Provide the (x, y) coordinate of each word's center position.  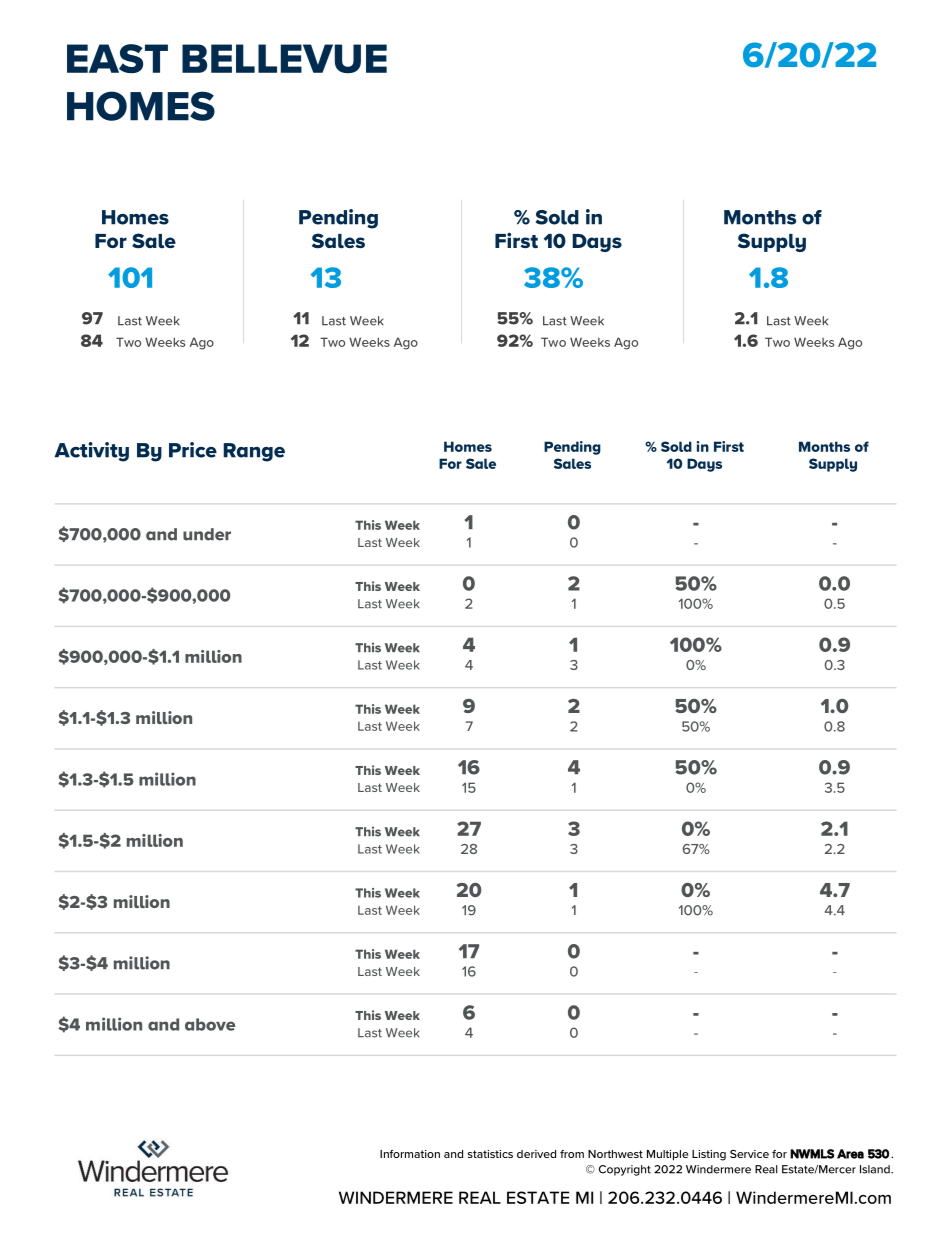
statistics (490, 1154)
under (207, 534)
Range (254, 452)
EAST (117, 59)
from (572, 1154)
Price (193, 450)
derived (536, 1154)
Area (850, 1154)
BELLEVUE (284, 59)
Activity (92, 452)
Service (749, 1154)
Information (410, 1154)
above (210, 1024)
